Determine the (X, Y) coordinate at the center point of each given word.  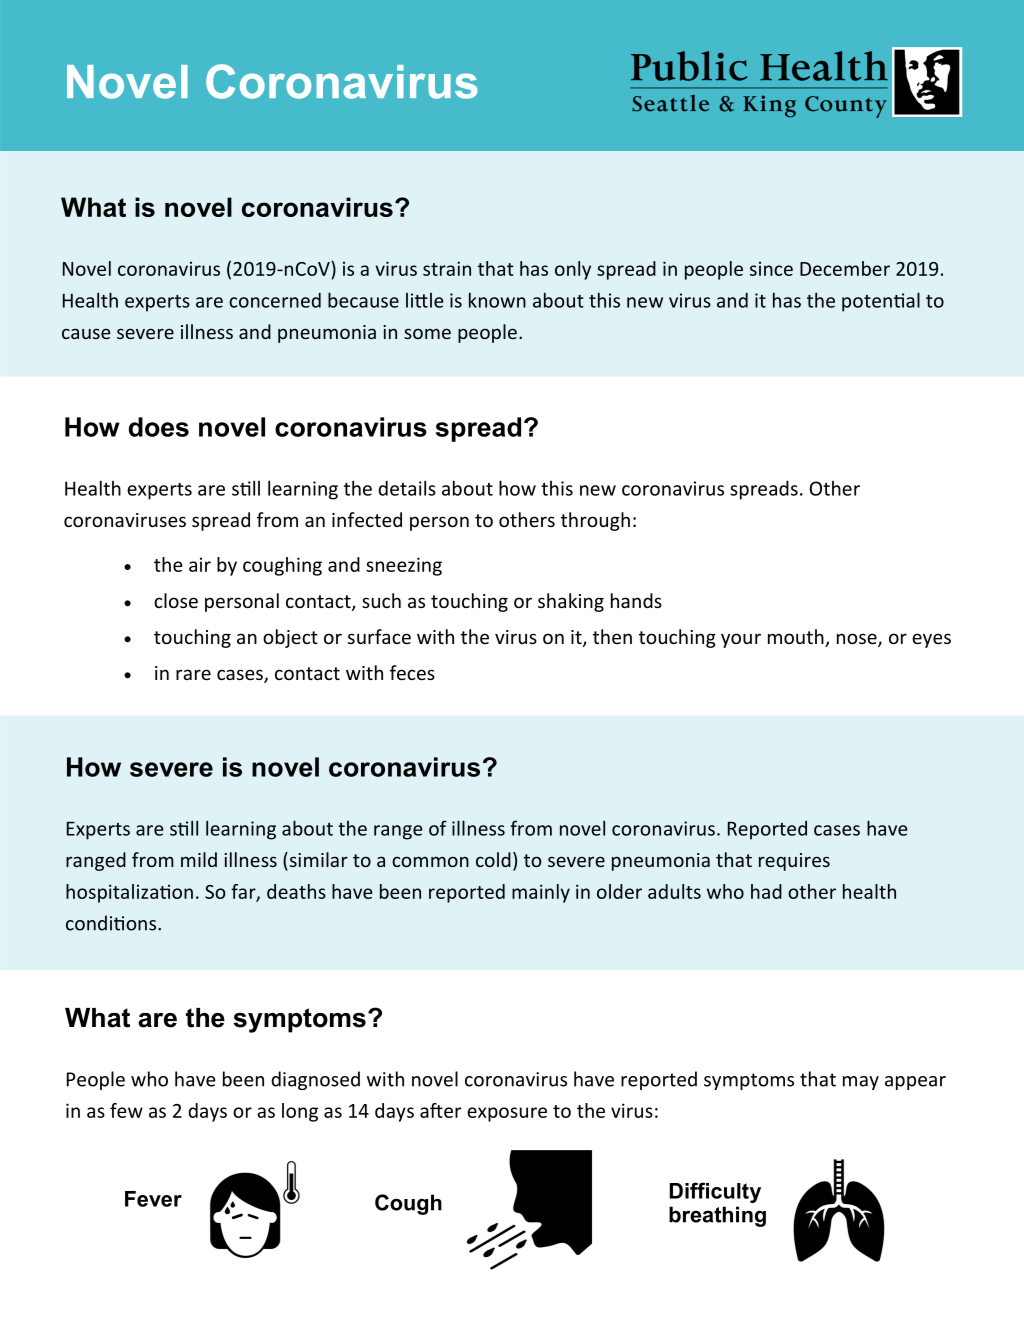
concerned (275, 300)
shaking (571, 602)
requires (794, 862)
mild (199, 859)
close (176, 600)
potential (881, 302)
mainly (541, 893)
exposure (507, 1114)
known (497, 300)
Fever (153, 1199)
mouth (797, 638)
